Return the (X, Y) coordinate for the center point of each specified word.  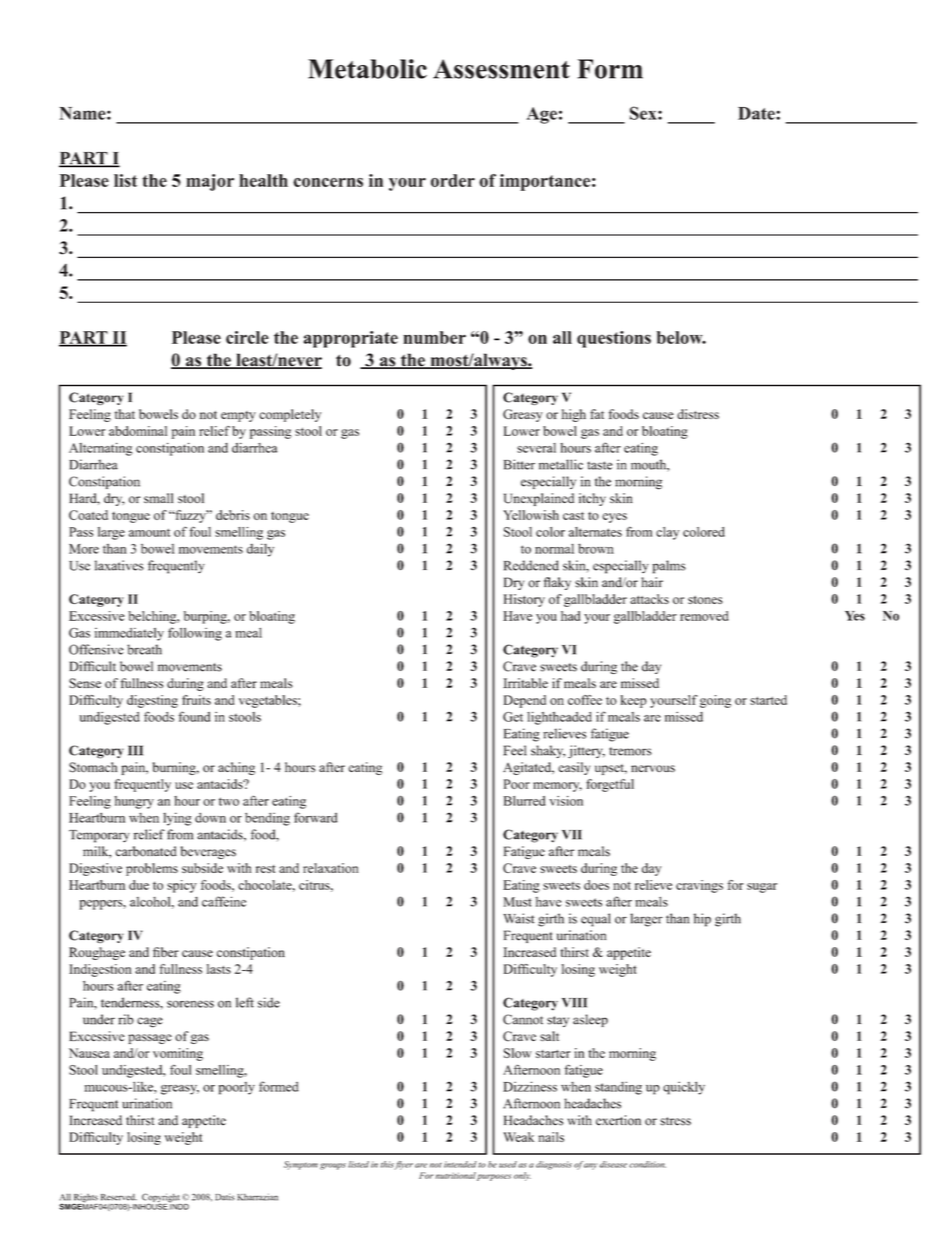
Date (757, 113)
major (210, 182)
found (194, 716)
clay (667, 533)
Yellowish (531, 515)
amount (149, 532)
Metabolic (367, 69)
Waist (519, 918)
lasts (219, 969)
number (434, 337)
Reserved (119, 1197)
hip (702, 920)
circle (247, 337)
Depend (525, 701)
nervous (653, 768)
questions (614, 339)
